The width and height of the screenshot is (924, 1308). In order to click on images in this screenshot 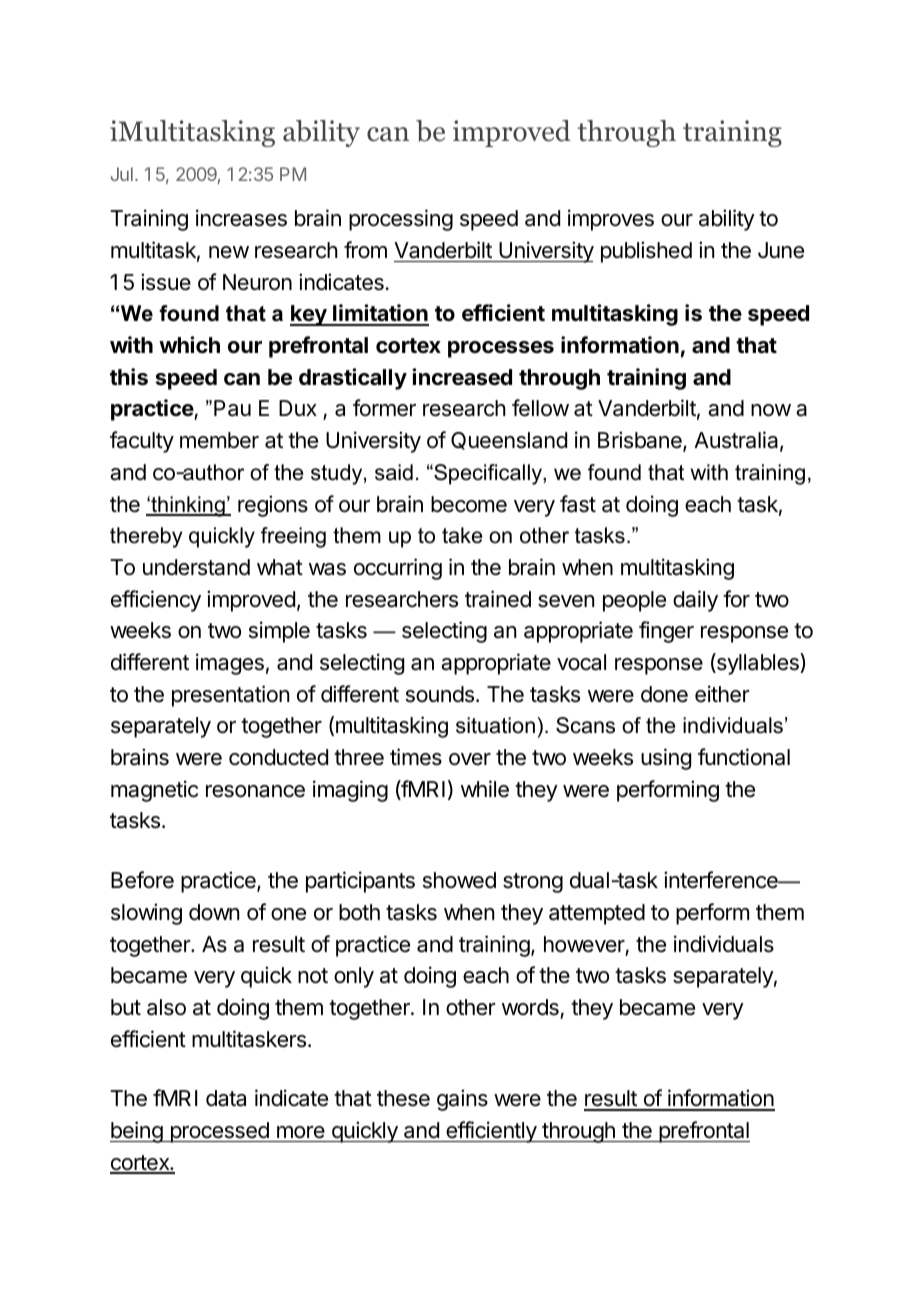, I will do `click(230, 664)`.
